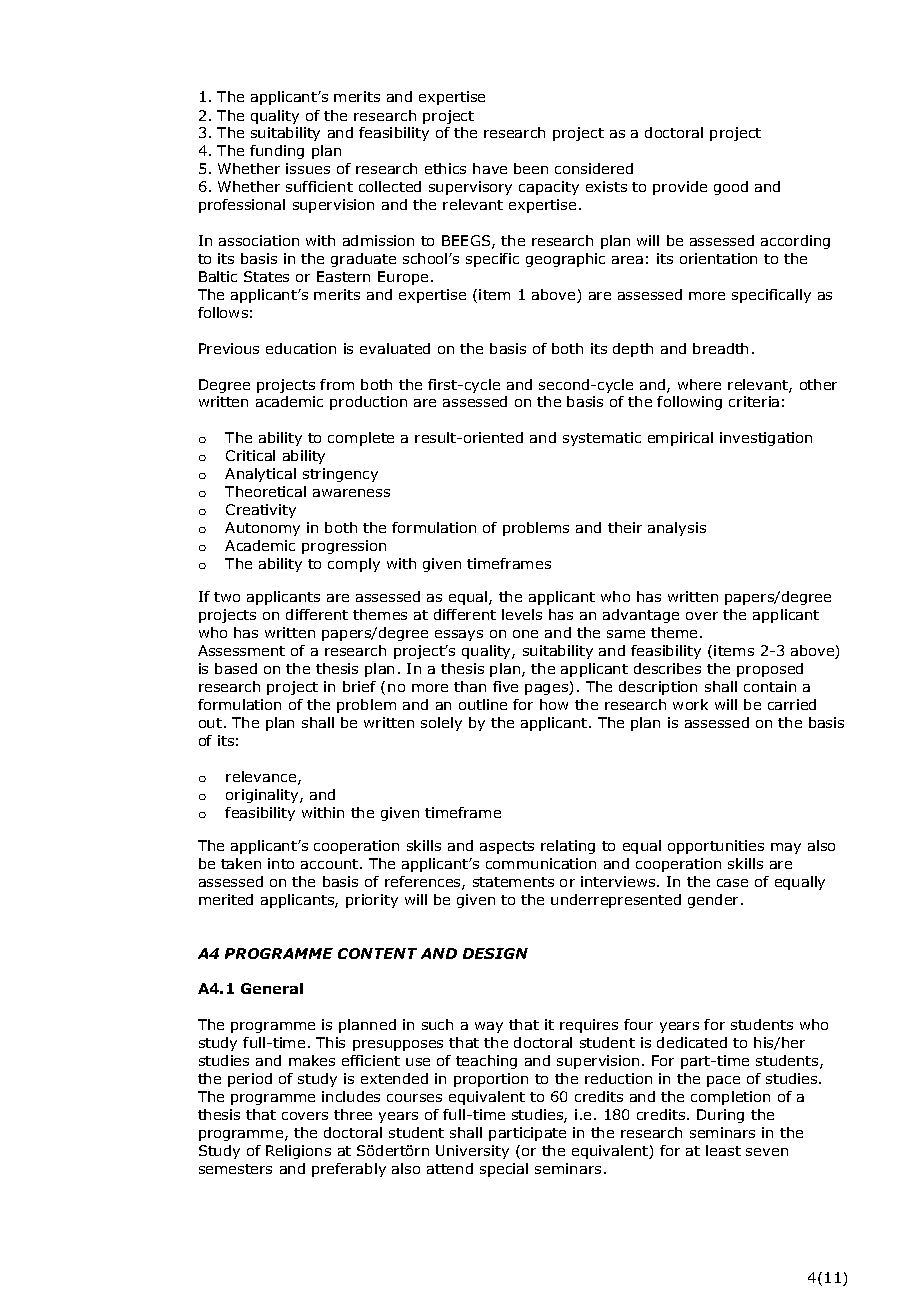 This document has width=924, height=1308. I want to click on systematic, so click(602, 439).
